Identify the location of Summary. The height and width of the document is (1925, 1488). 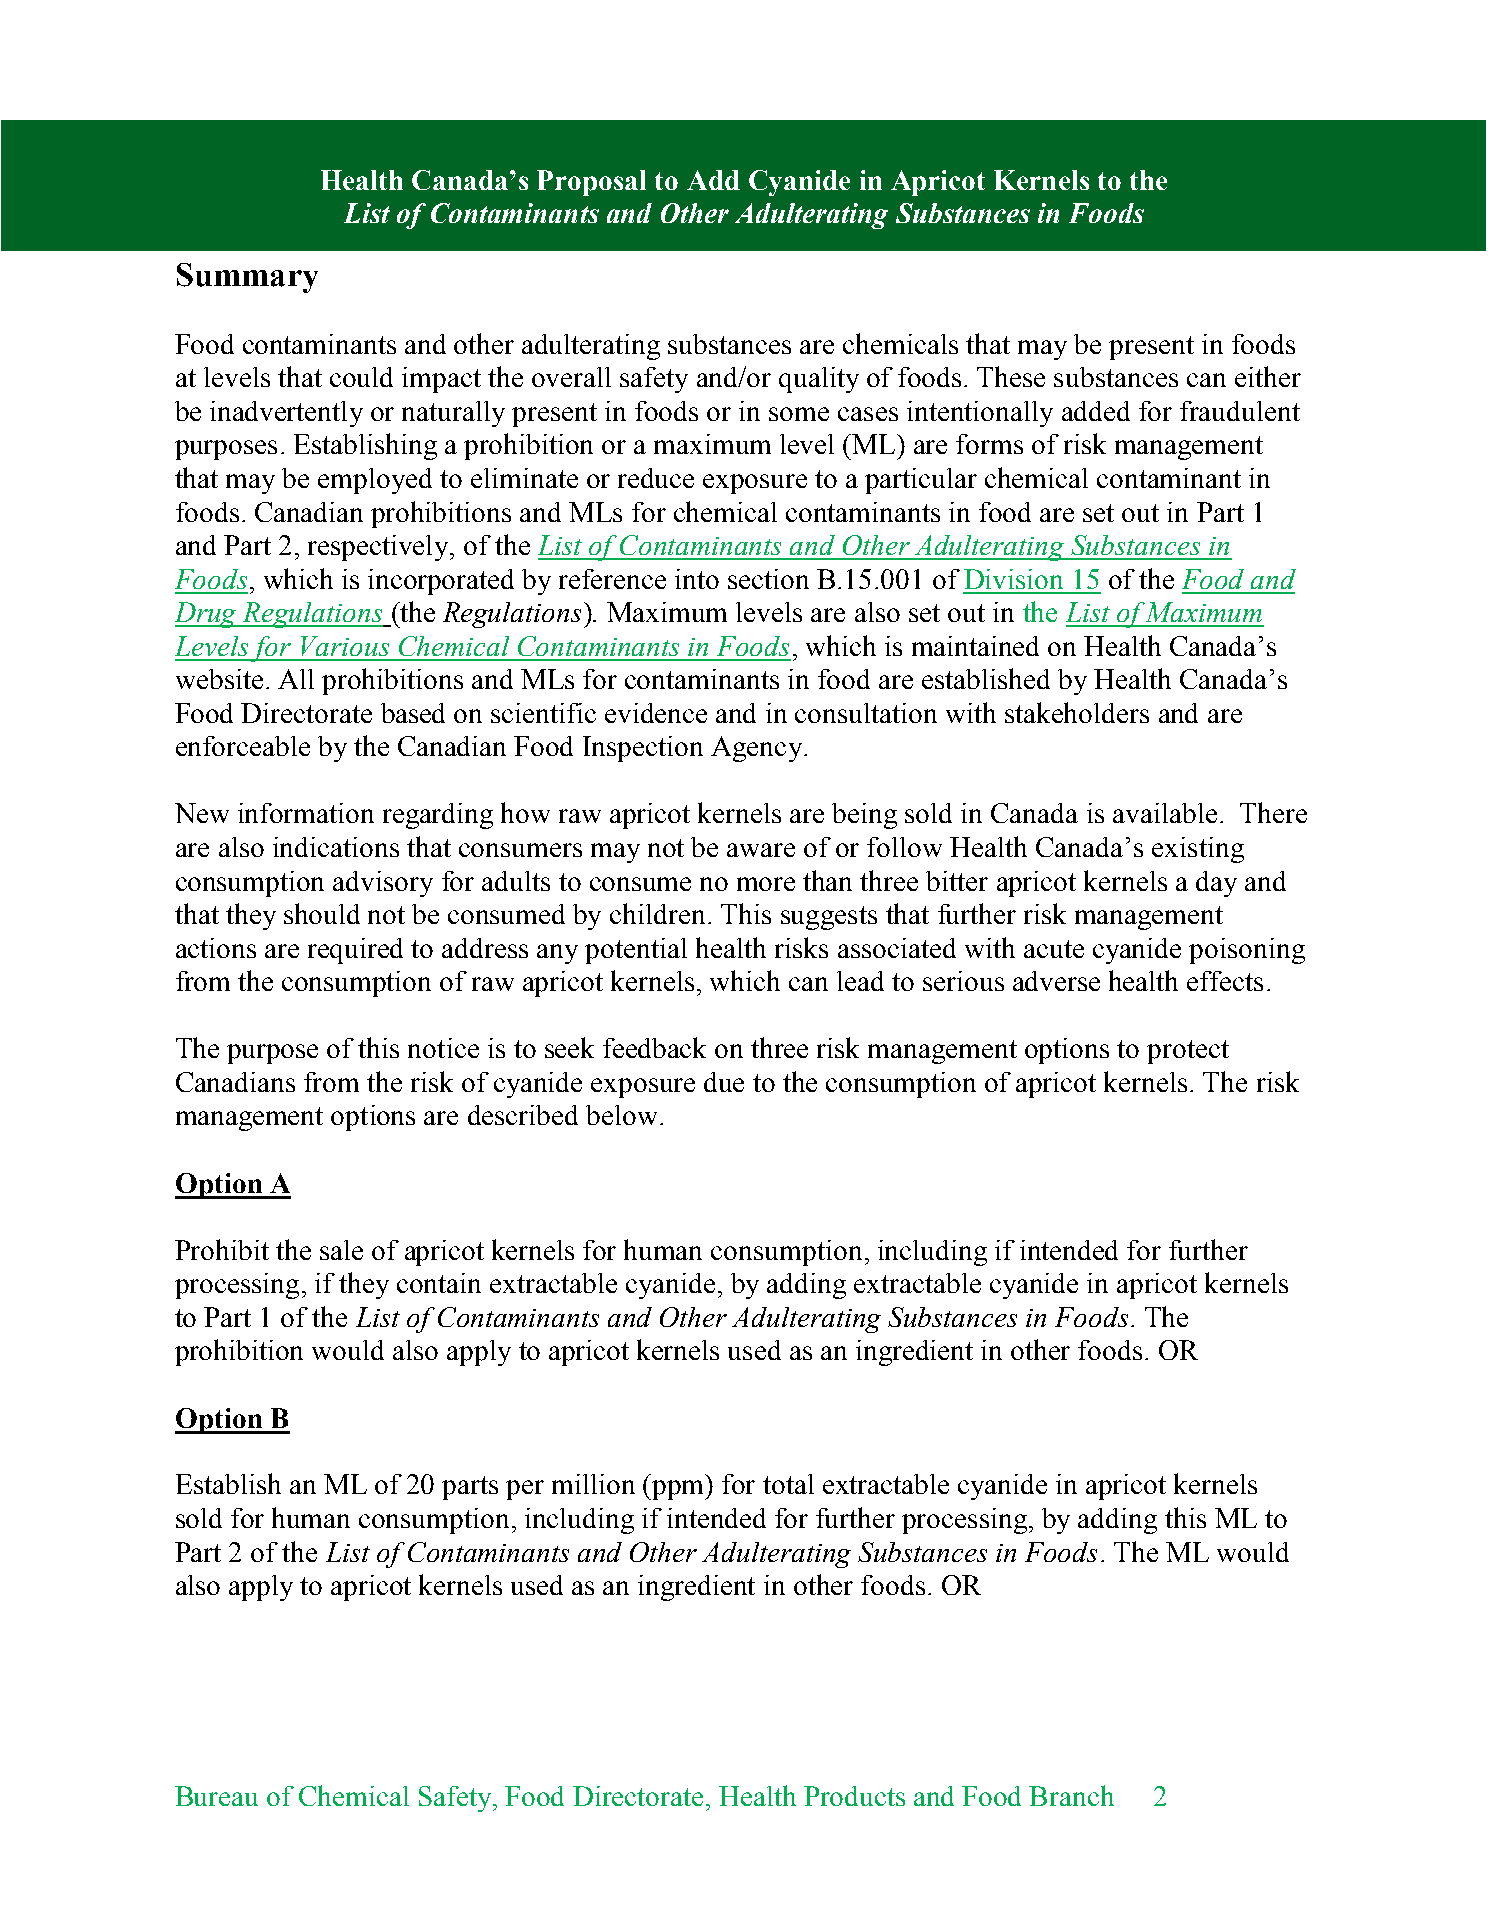
(247, 278).
